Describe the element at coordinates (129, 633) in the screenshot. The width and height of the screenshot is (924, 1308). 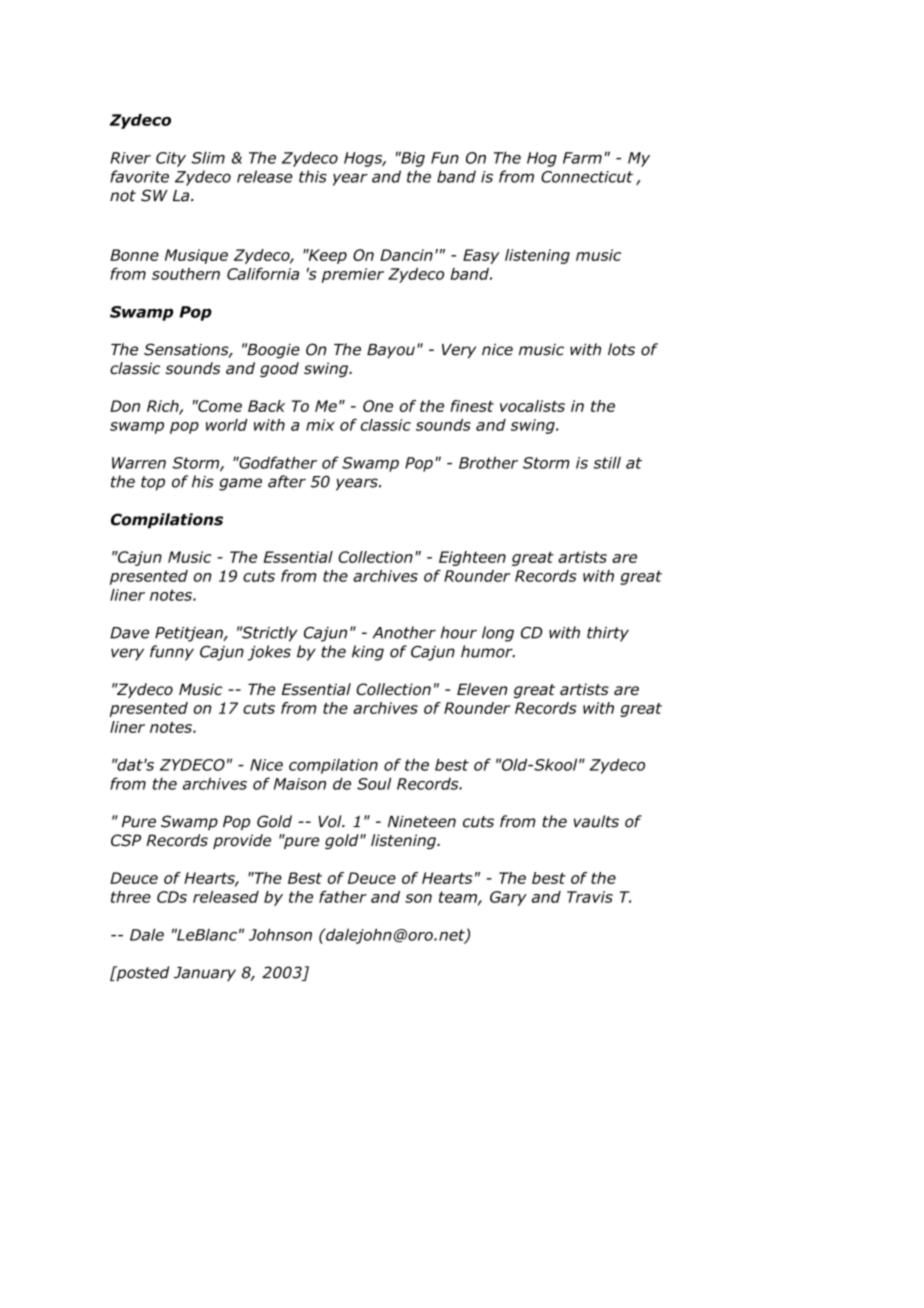
I see `Dave` at that location.
